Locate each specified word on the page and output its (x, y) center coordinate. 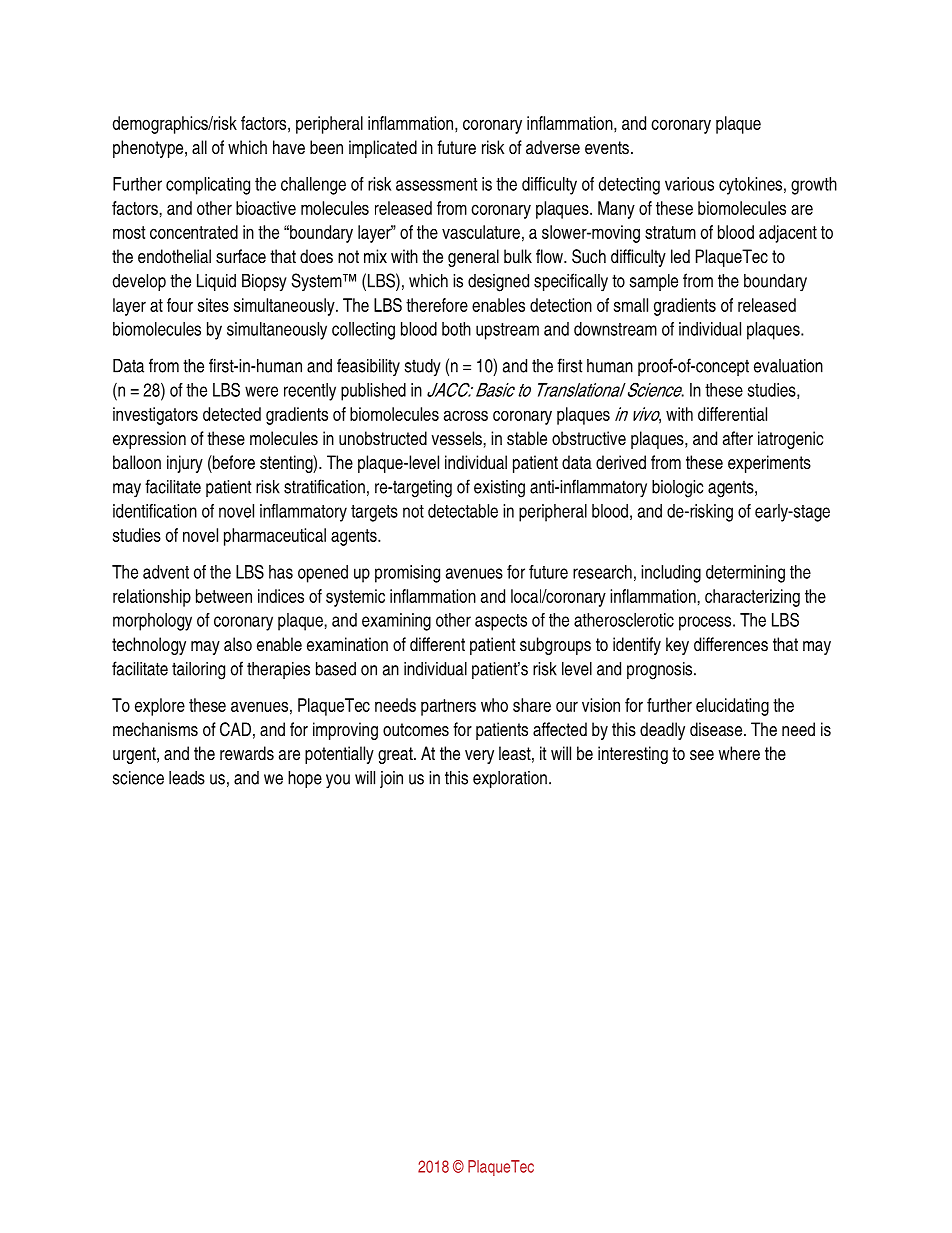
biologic (677, 489)
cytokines (750, 186)
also (238, 644)
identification (155, 511)
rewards (247, 753)
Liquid (216, 282)
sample (654, 282)
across (466, 415)
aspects (501, 622)
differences (731, 644)
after (738, 438)
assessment (436, 184)
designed (498, 283)
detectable (463, 511)
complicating (208, 186)
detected (232, 414)
